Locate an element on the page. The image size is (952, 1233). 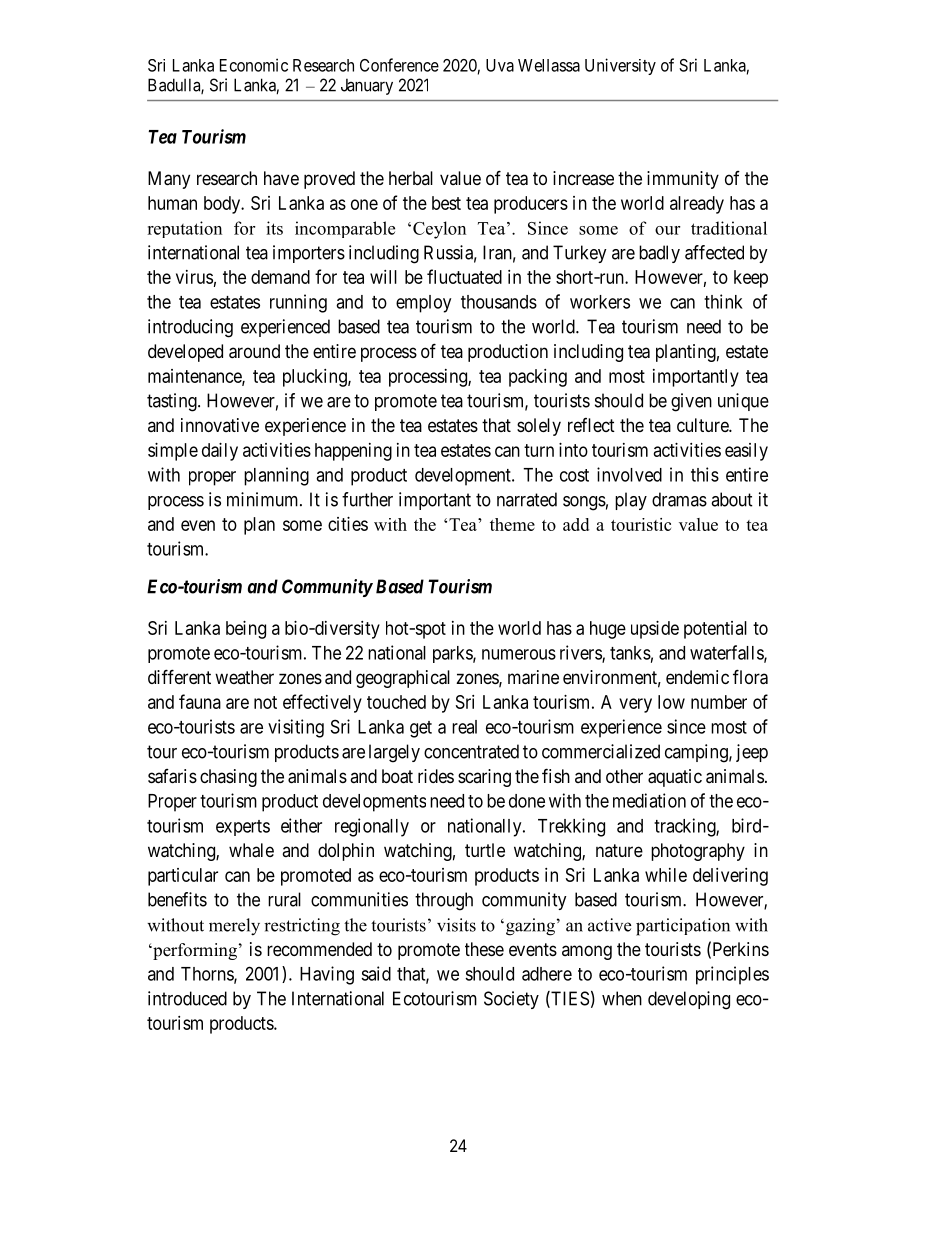
these is located at coordinates (484, 949).
